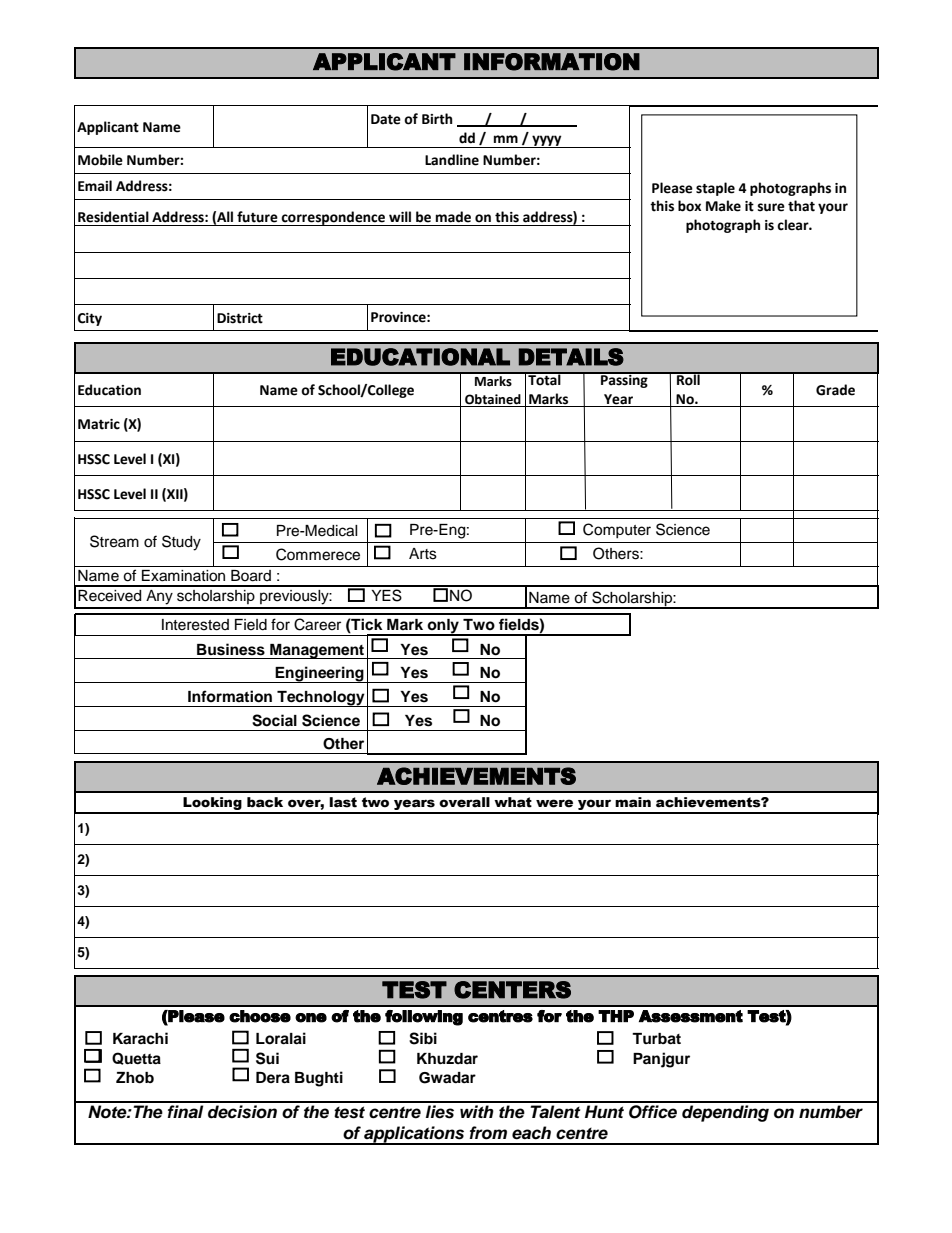  What do you see at coordinates (140, 1038) in the image?
I see `Karachi` at bounding box center [140, 1038].
